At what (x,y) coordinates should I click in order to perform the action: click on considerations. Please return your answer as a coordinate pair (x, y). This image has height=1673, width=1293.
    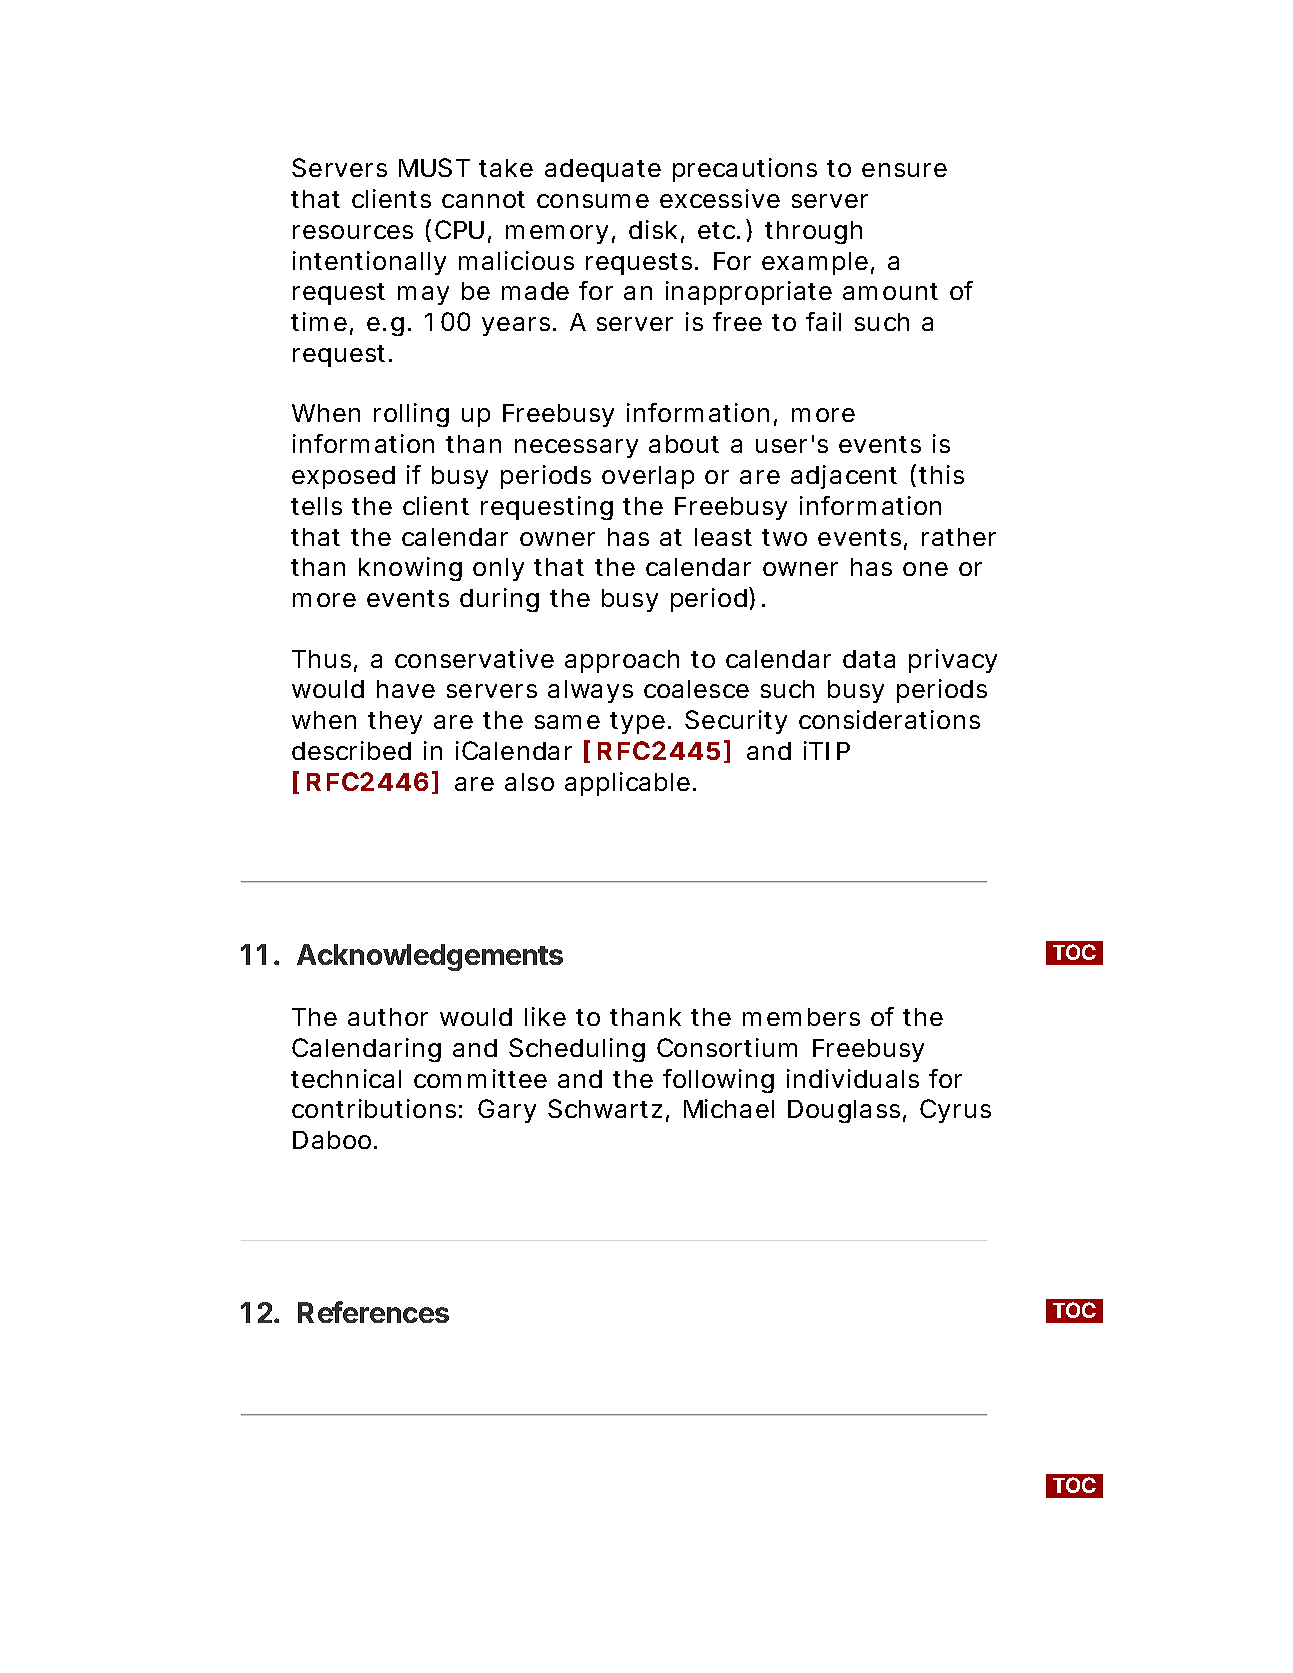
    Looking at the image, I should click on (889, 719).
